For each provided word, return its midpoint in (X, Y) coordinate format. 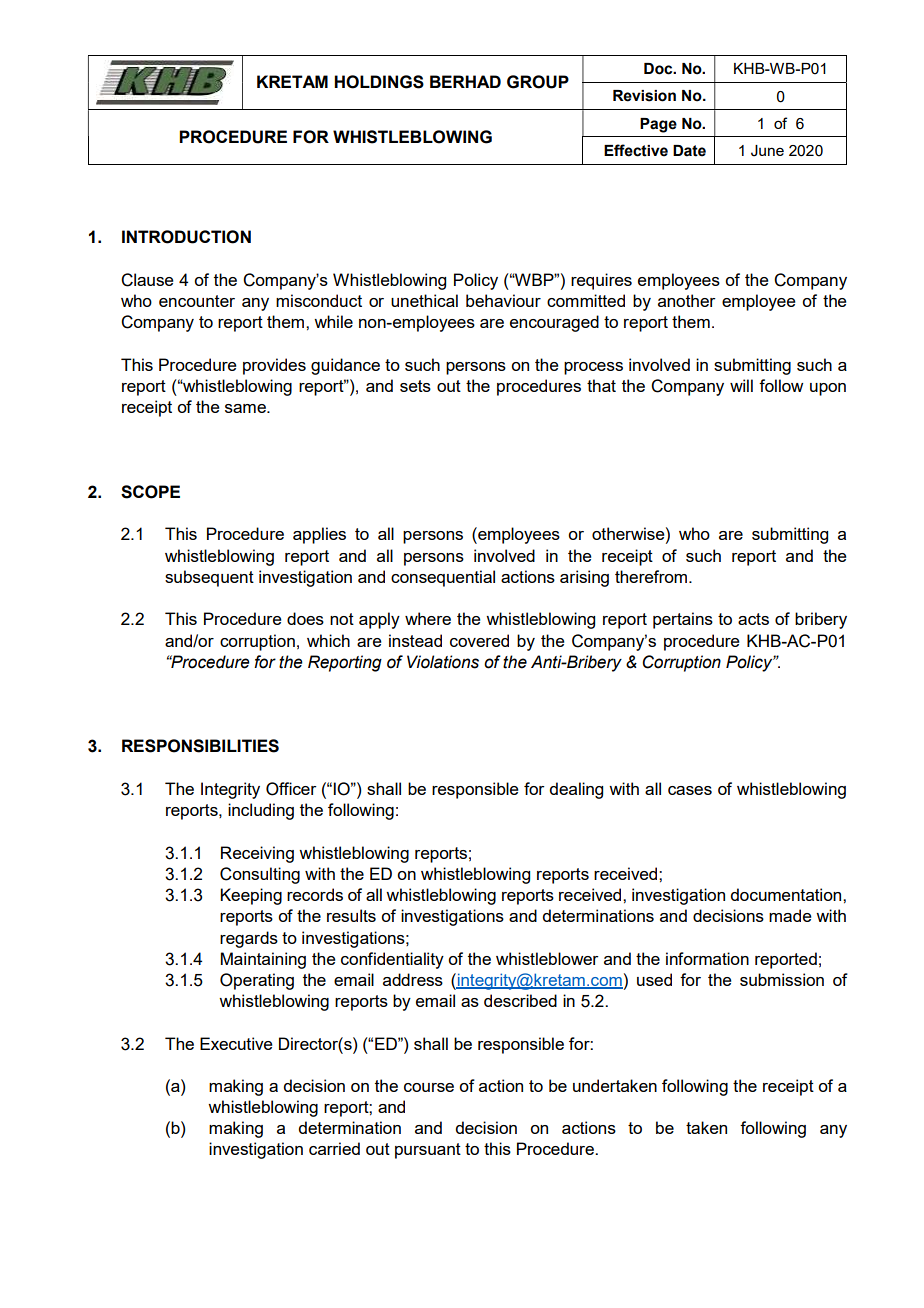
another (687, 300)
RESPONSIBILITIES (200, 746)
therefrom (652, 576)
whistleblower (547, 958)
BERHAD (465, 81)
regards (249, 939)
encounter (197, 301)
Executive (236, 1043)
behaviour (503, 300)
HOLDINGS (379, 82)
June (767, 151)
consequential (443, 578)
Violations (443, 662)
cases (690, 790)
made (790, 915)
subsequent (209, 578)
